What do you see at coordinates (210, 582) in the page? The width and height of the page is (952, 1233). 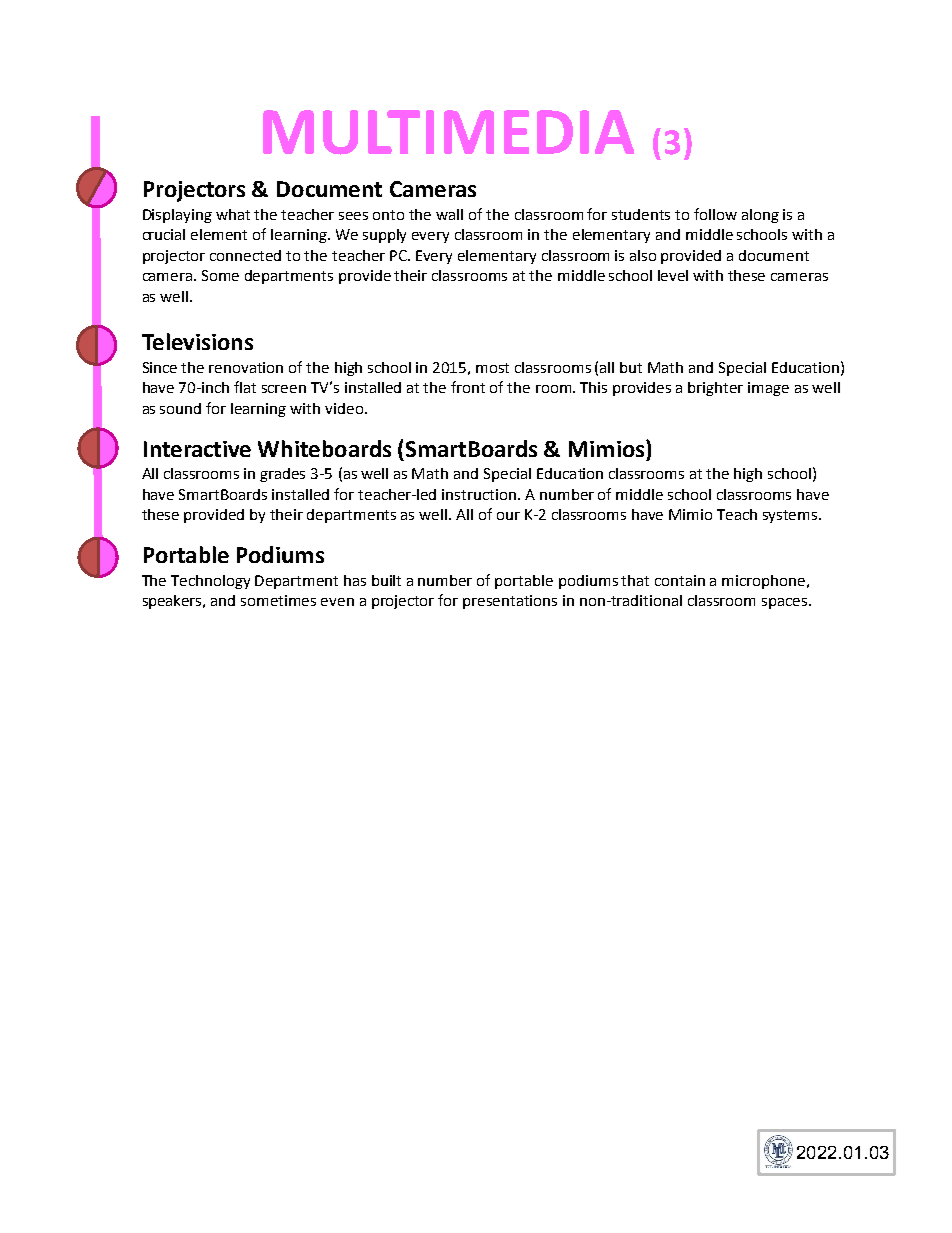 I see `Technology` at bounding box center [210, 582].
